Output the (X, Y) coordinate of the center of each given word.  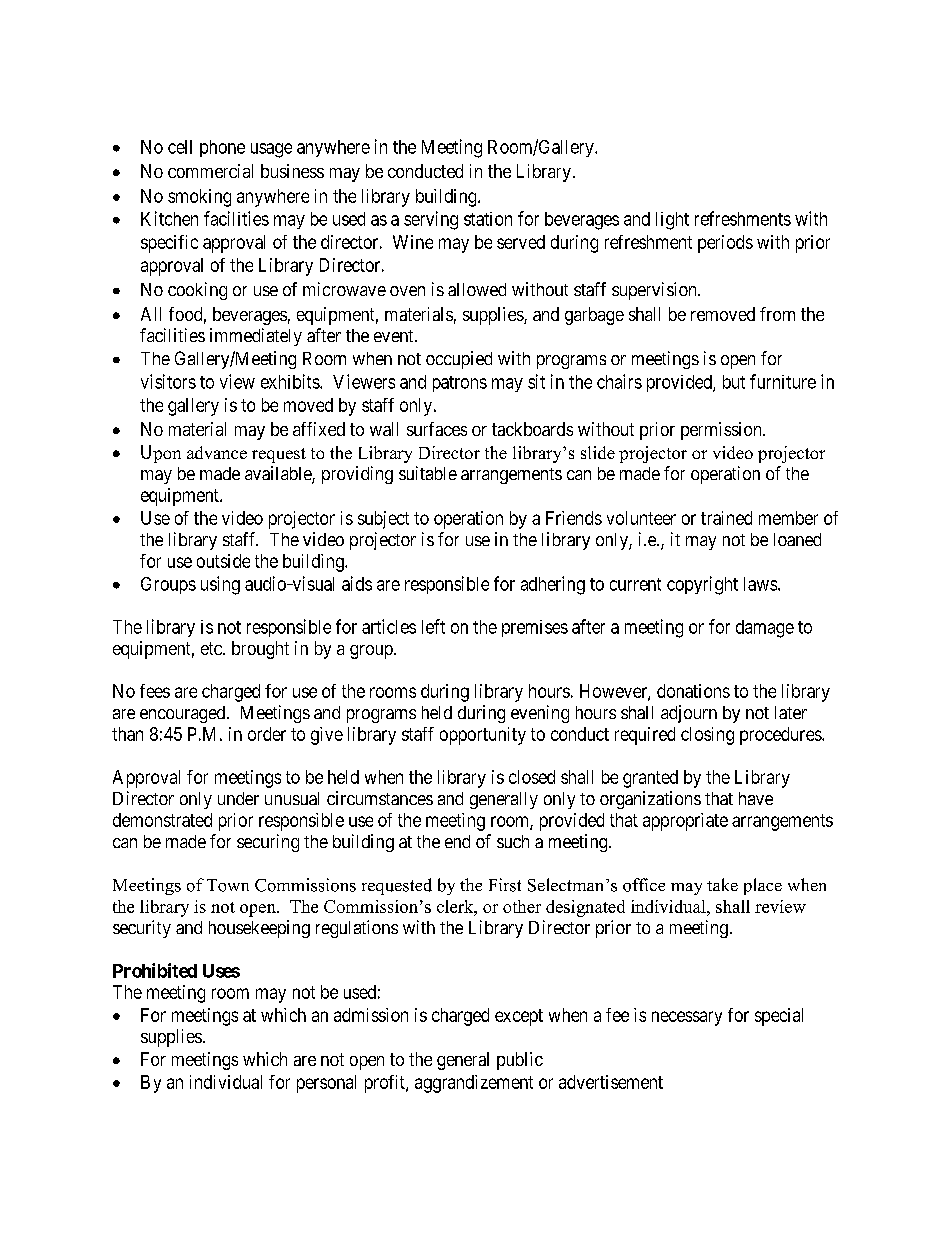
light (672, 221)
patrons (460, 384)
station (488, 219)
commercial (210, 171)
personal (326, 1084)
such (513, 841)
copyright (702, 585)
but (734, 382)
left (433, 626)
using (220, 585)
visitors (168, 381)
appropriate (685, 822)
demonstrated (162, 820)
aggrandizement (474, 1084)
